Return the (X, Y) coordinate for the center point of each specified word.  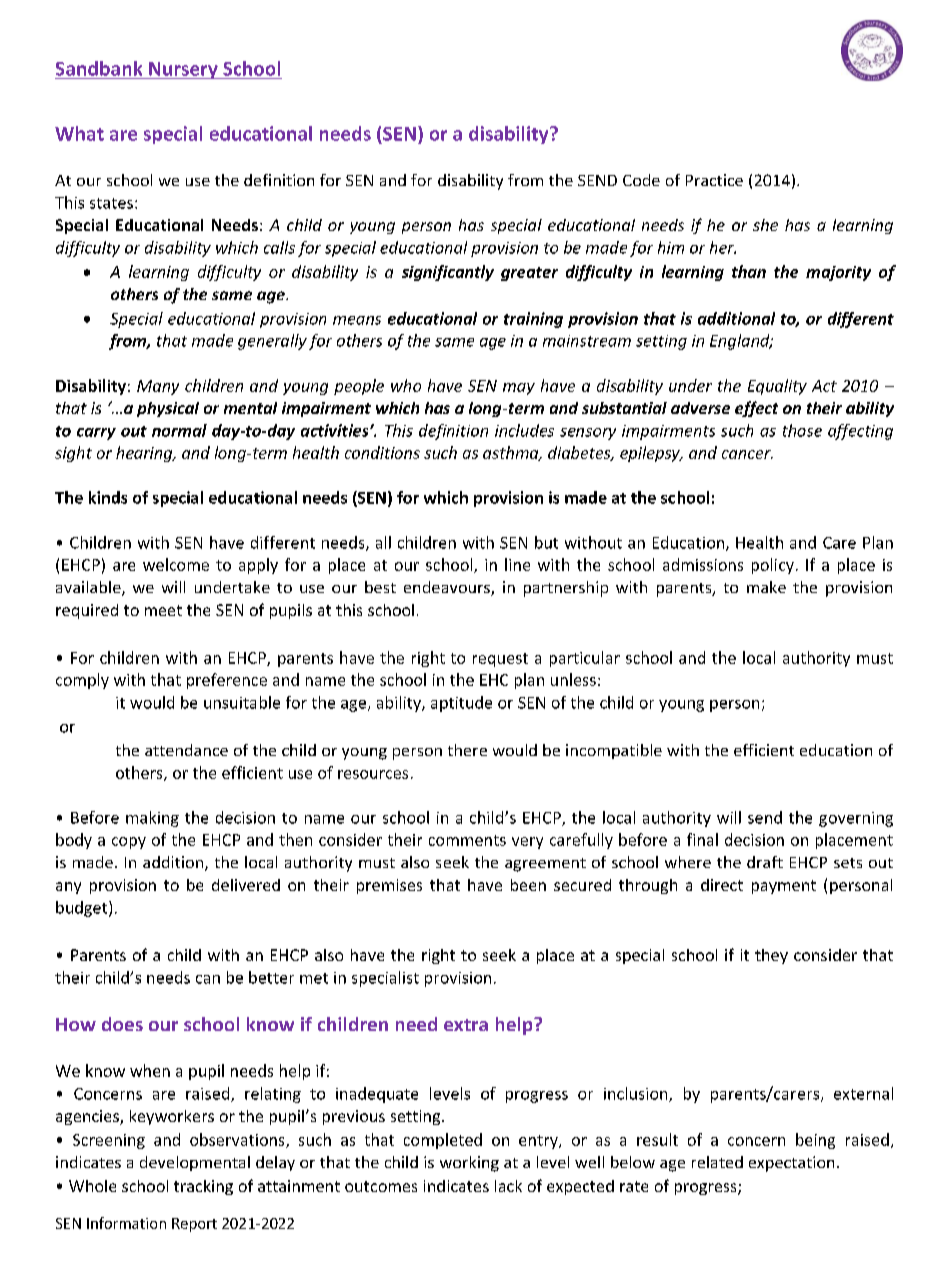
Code (641, 180)
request (500, 660)
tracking (203, 1187)
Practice (714, 180)
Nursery (183, 70)
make (766, 587)
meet (163, 610)
